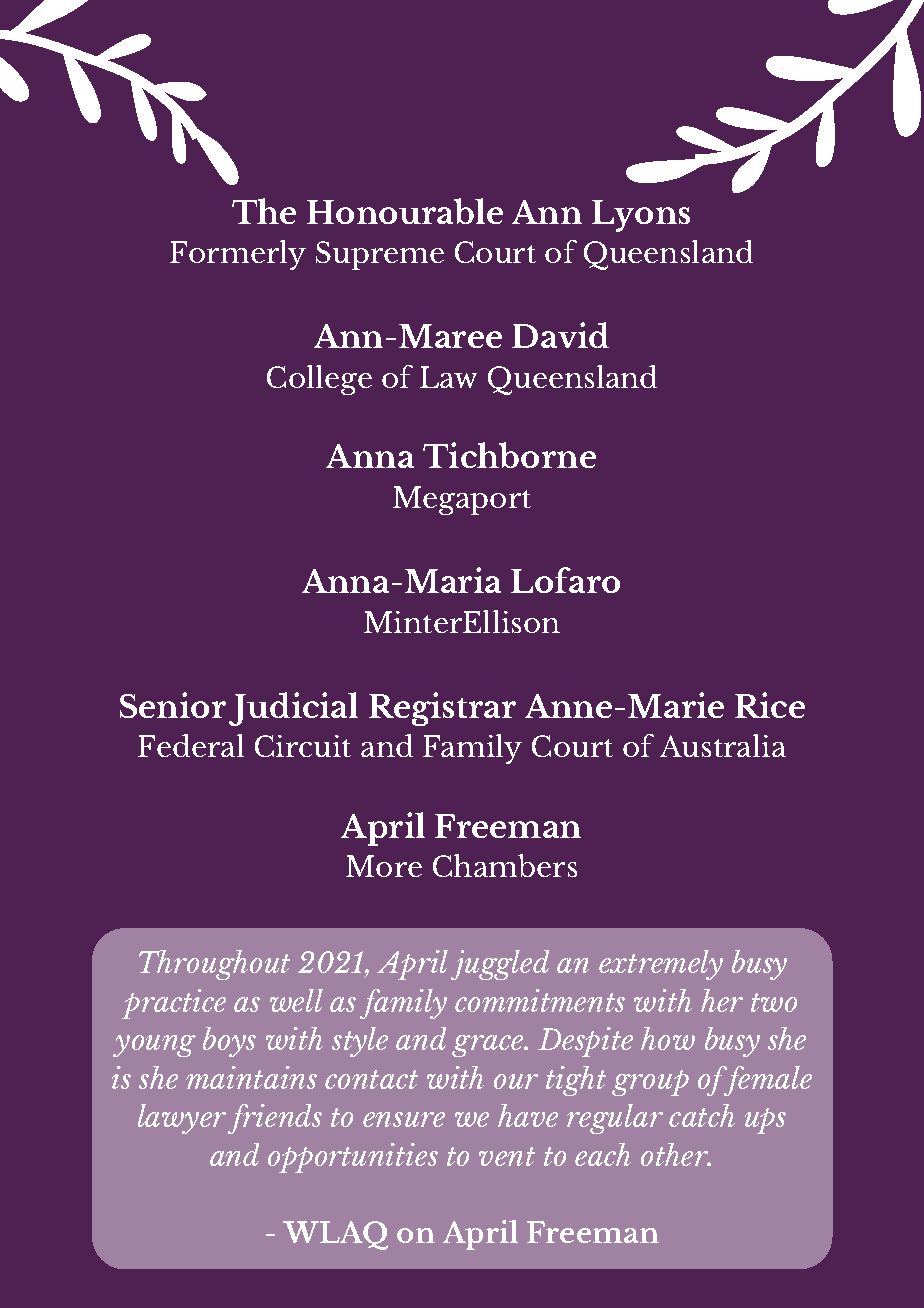 This page has height=1308, width=924. What do you see at coordinates (770, 705) in the page?
I see `Rice` at bounding box center [770, 705].
